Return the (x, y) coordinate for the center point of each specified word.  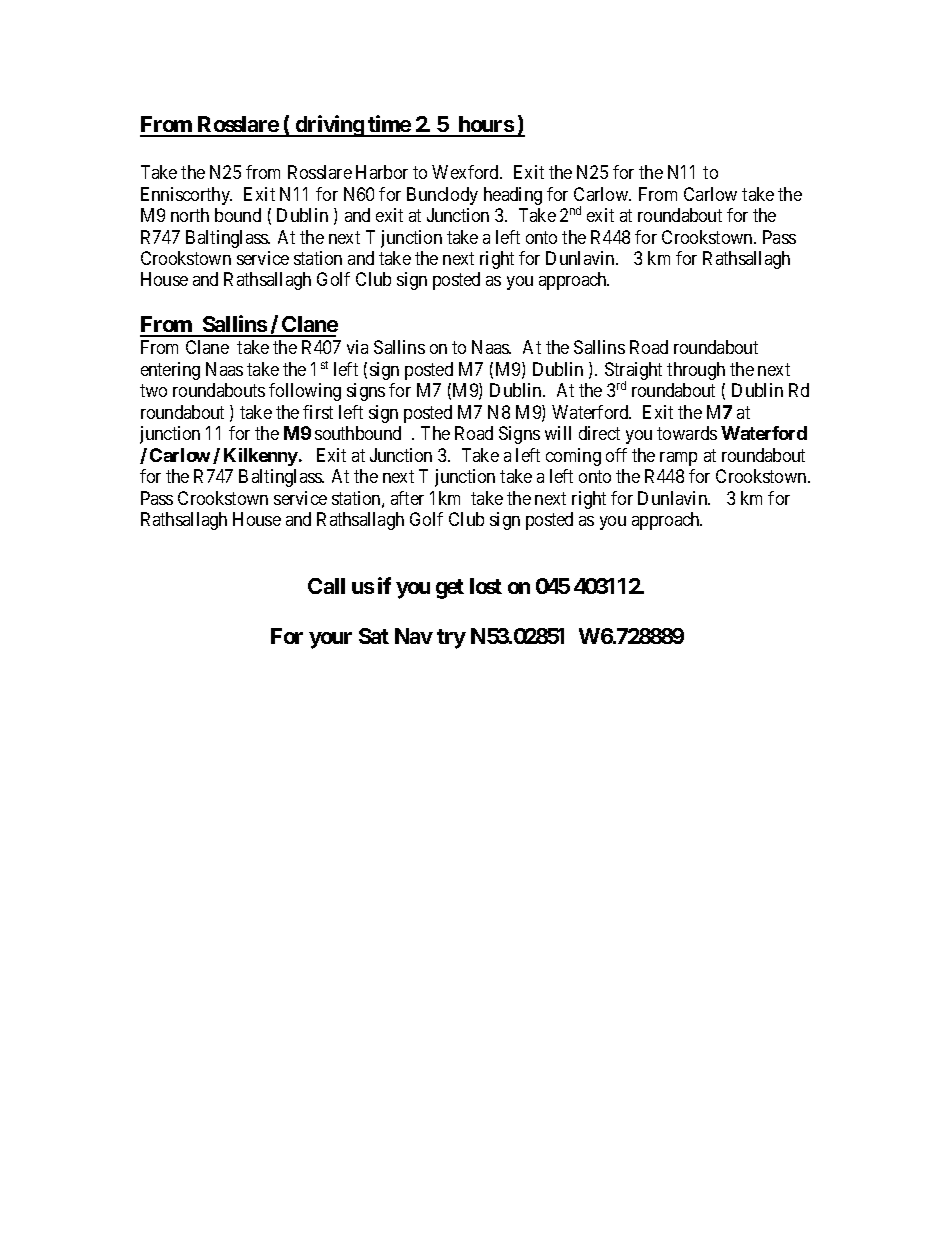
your (330, 640)
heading (513, 196)
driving (329, 126)
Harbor (382, 172)
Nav (414, 636)
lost (486, 586)
